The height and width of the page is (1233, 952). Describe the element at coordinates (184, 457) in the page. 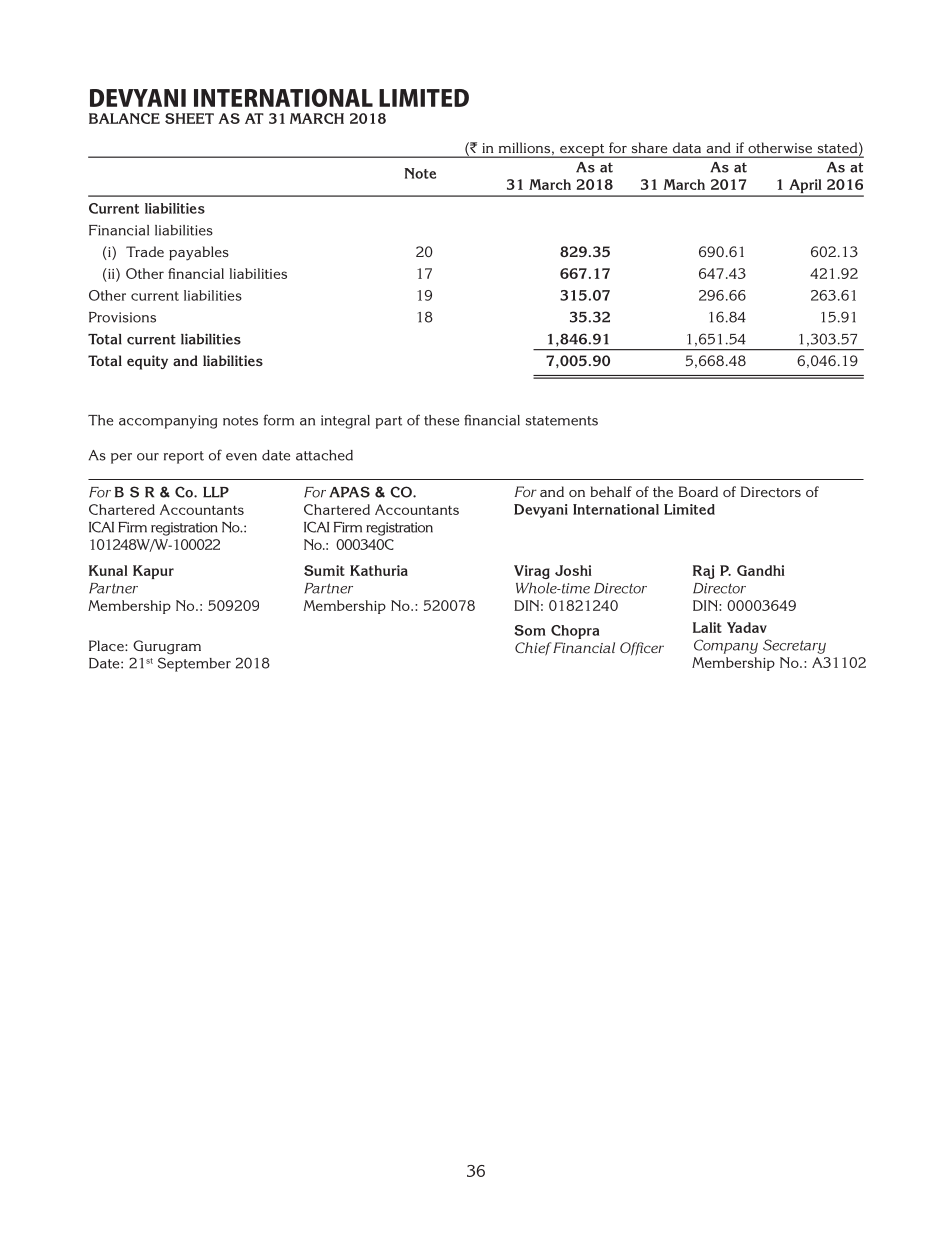

I see `report` at that location.
